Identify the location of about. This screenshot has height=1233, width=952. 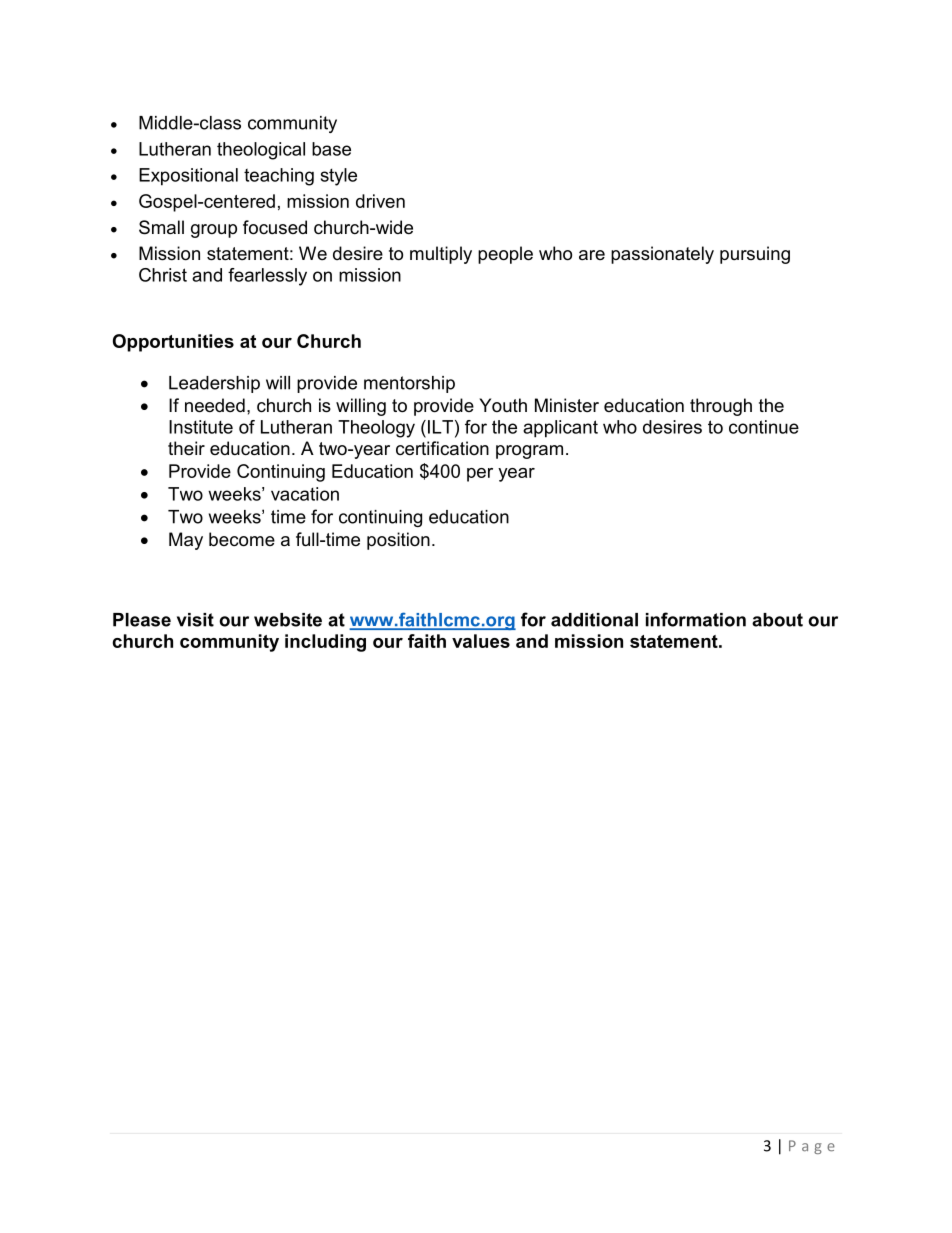
(777, 620).
